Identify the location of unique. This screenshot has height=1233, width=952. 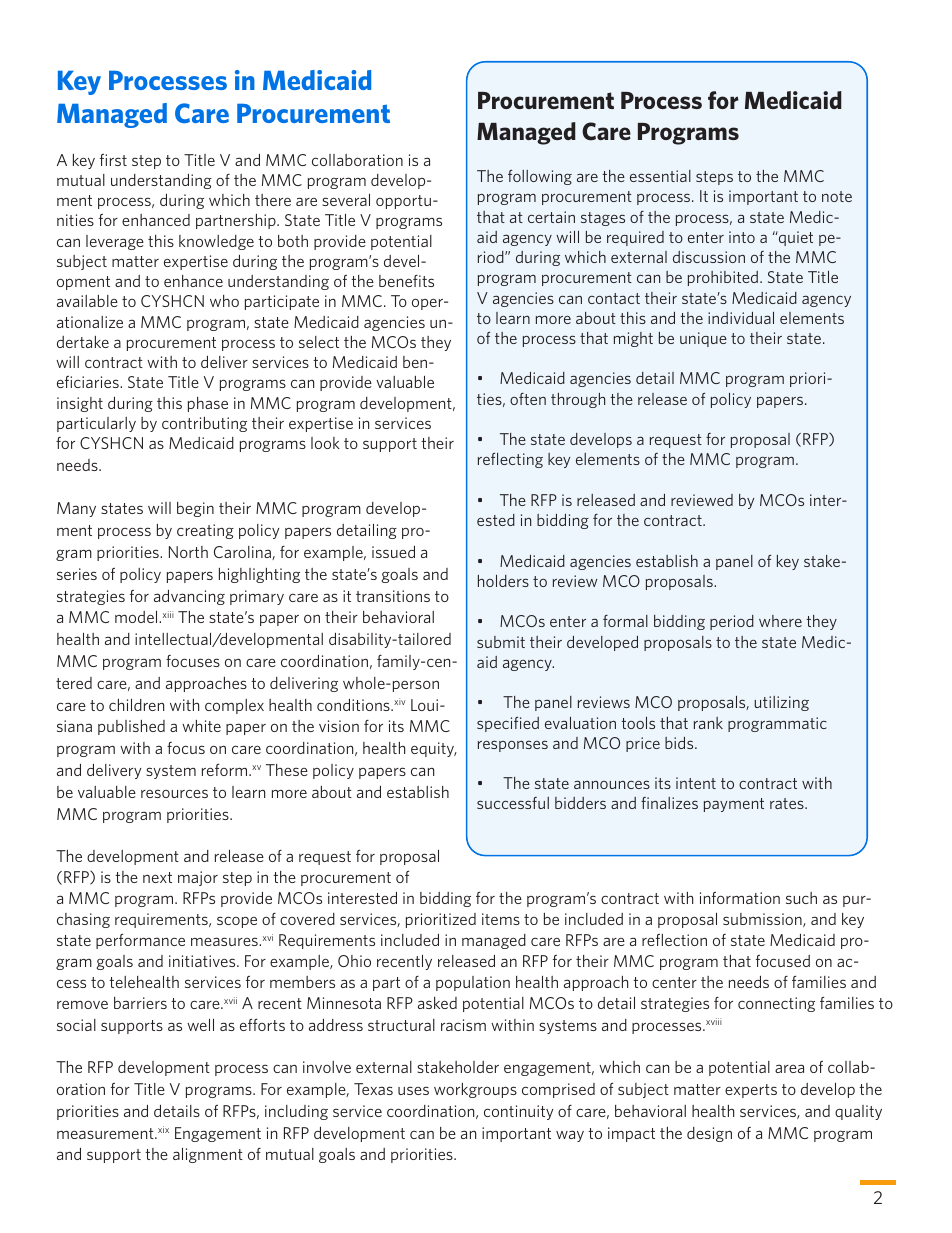
(703, 339).
